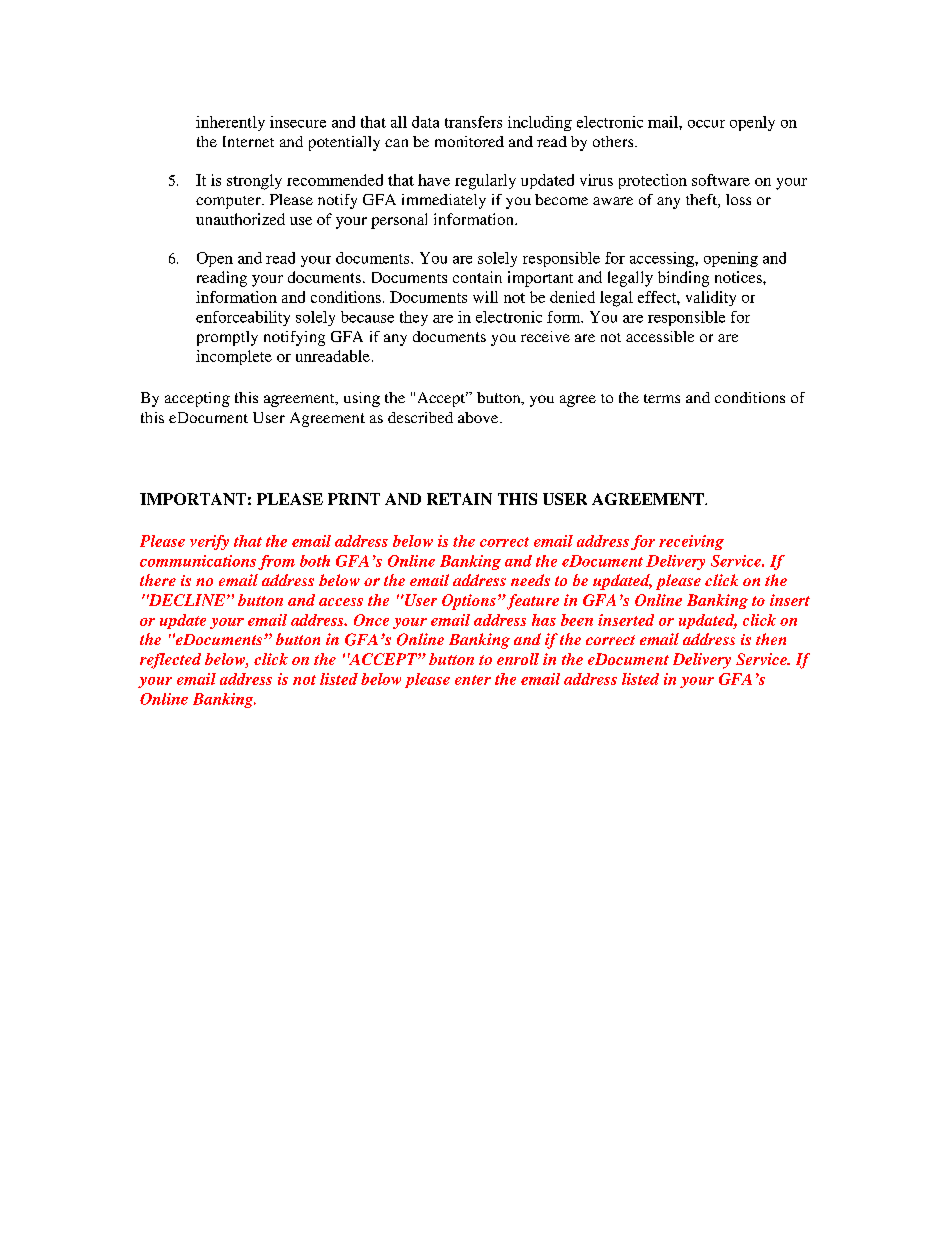  Describe the element at coordinates (469, 141) in the image. I see `monitored` at that location.
